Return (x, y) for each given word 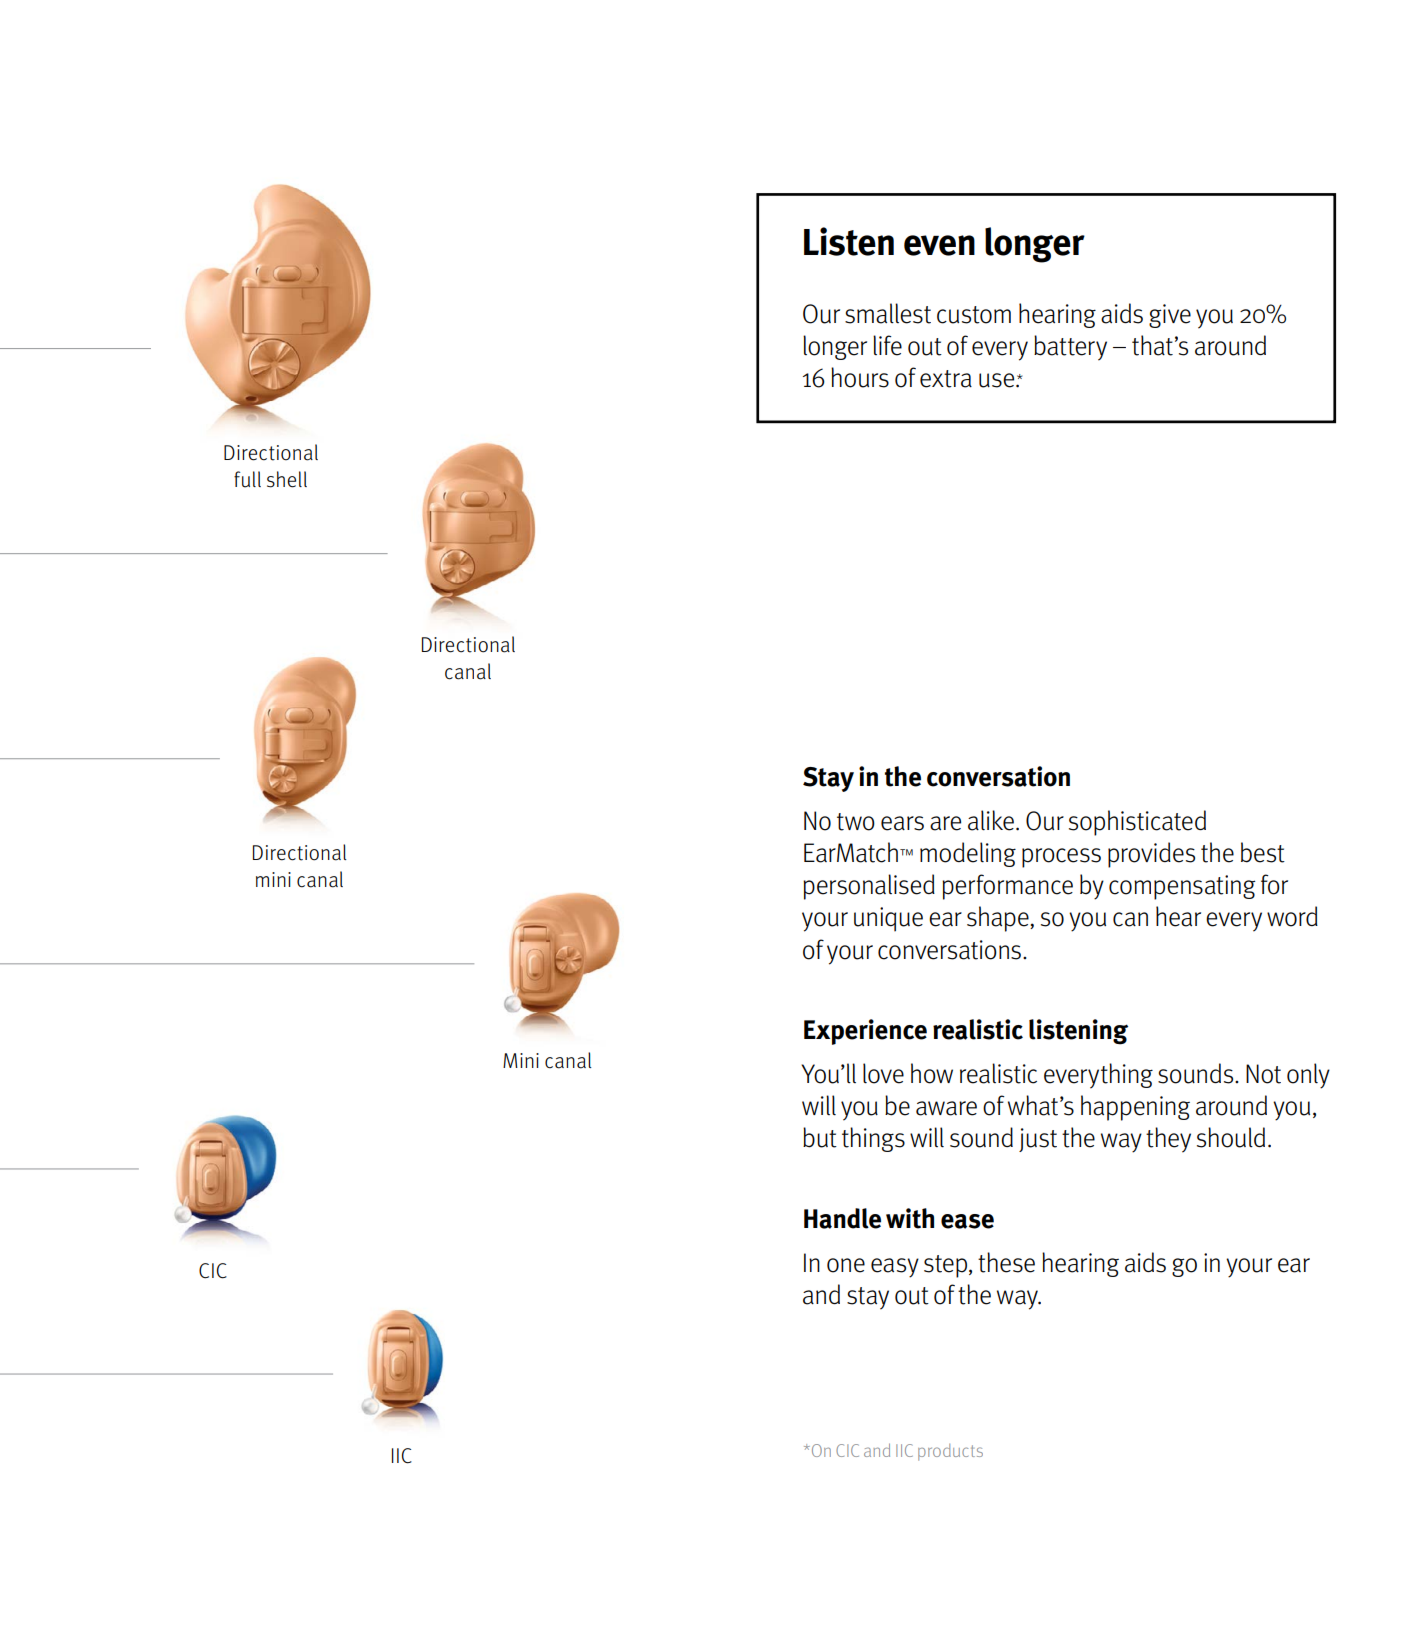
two (856, 822)
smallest (888, 313)
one (846, 1265)
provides (1151, 855)
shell (287, 479)
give (1170, 316)
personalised (869, 887)
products (950, 1452)
